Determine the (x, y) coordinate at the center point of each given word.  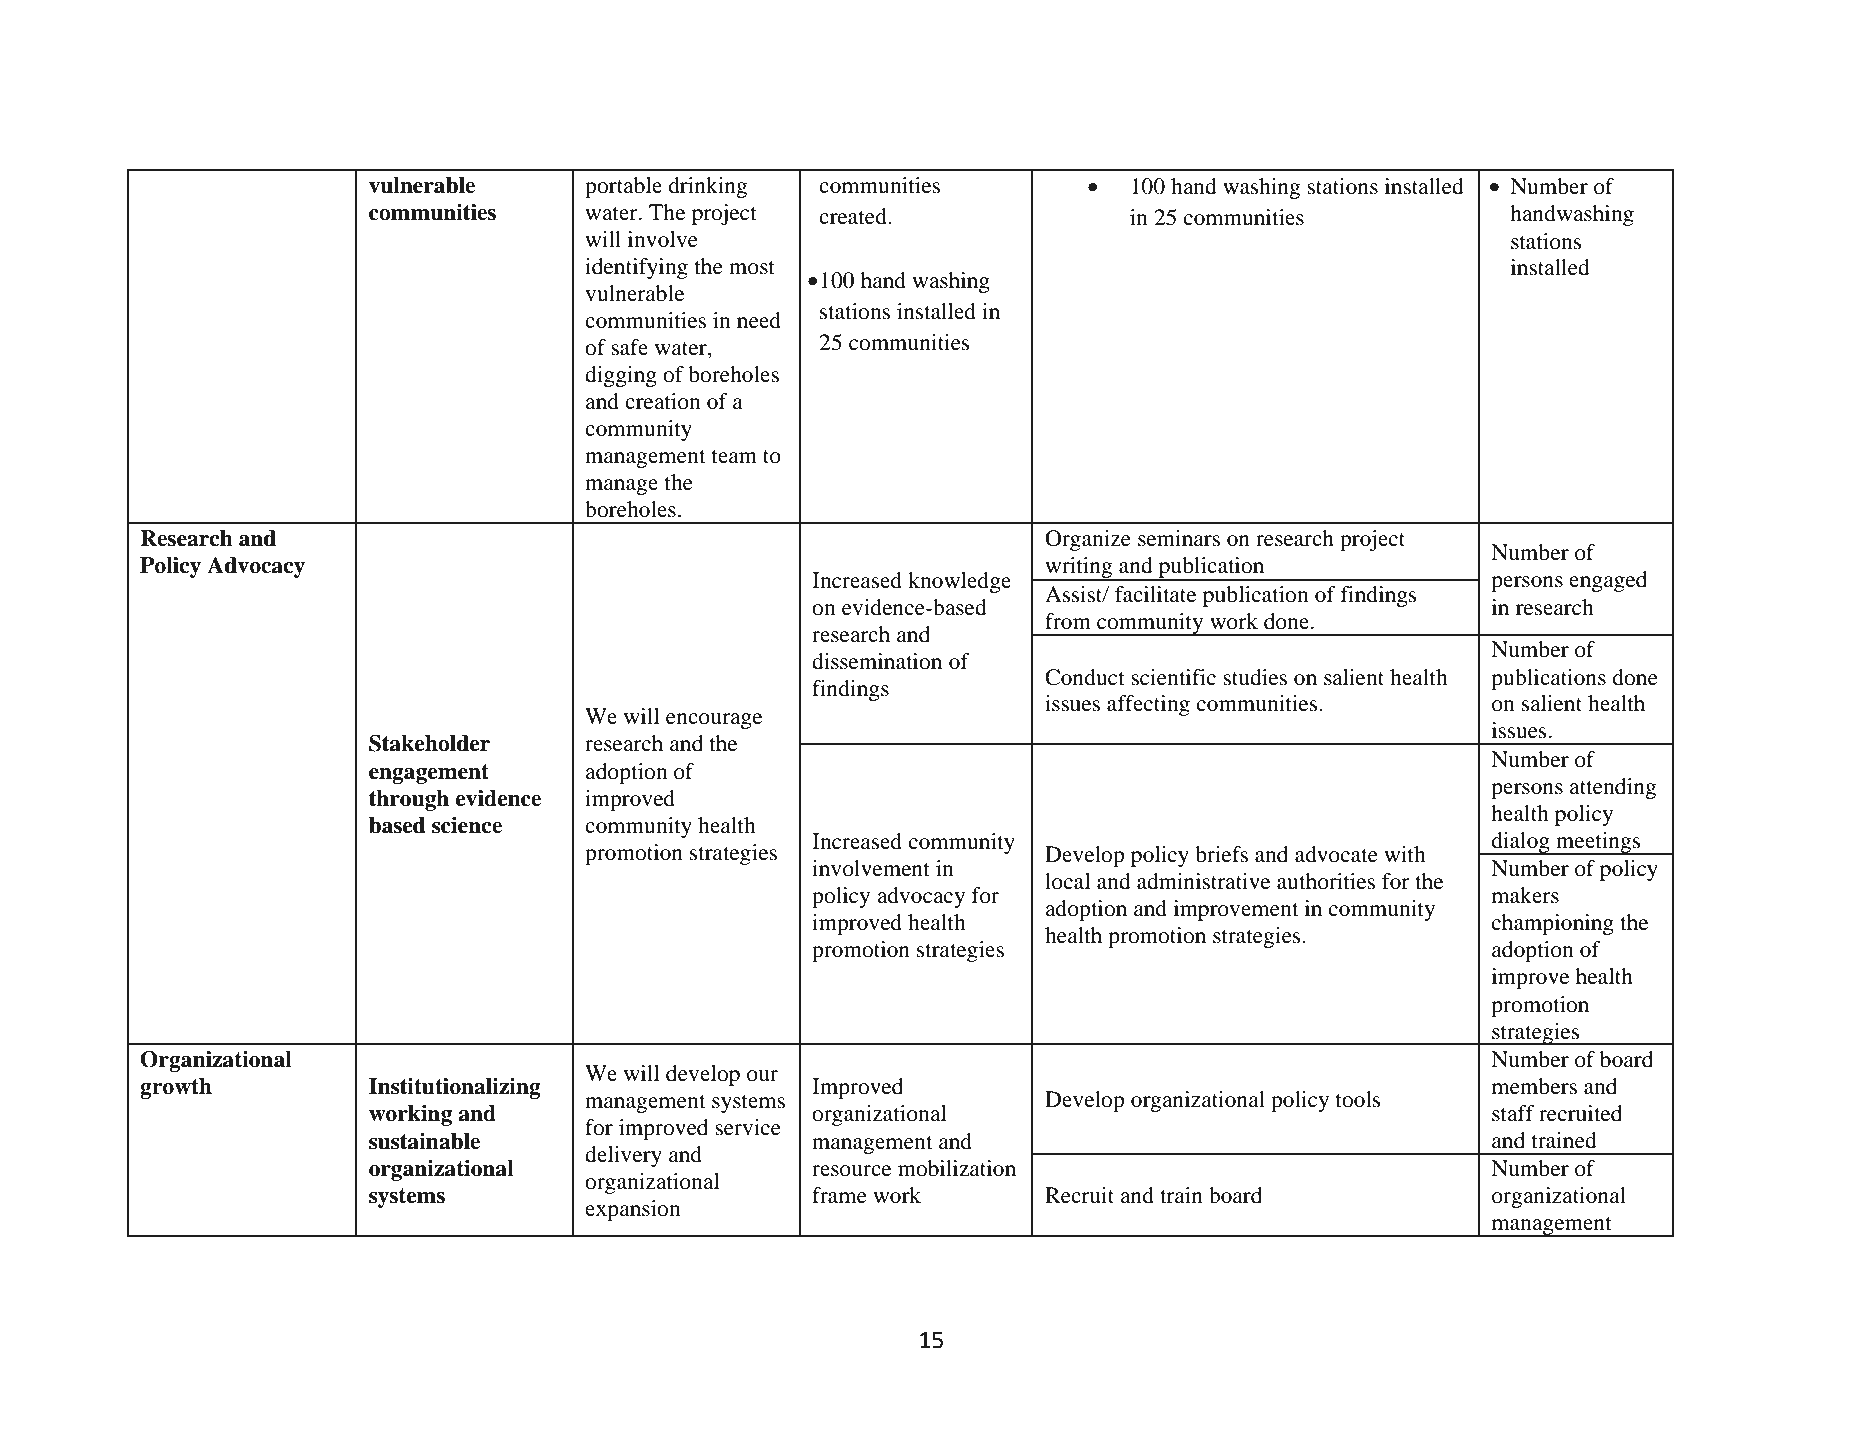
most (752, 268)
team (734, 457)
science (467, 825)
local (1067, 881)
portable (623, 187)
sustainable (424, 1141)
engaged (1608, 581)
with (1405, 854)
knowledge (959, 582)
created (854, 216)
